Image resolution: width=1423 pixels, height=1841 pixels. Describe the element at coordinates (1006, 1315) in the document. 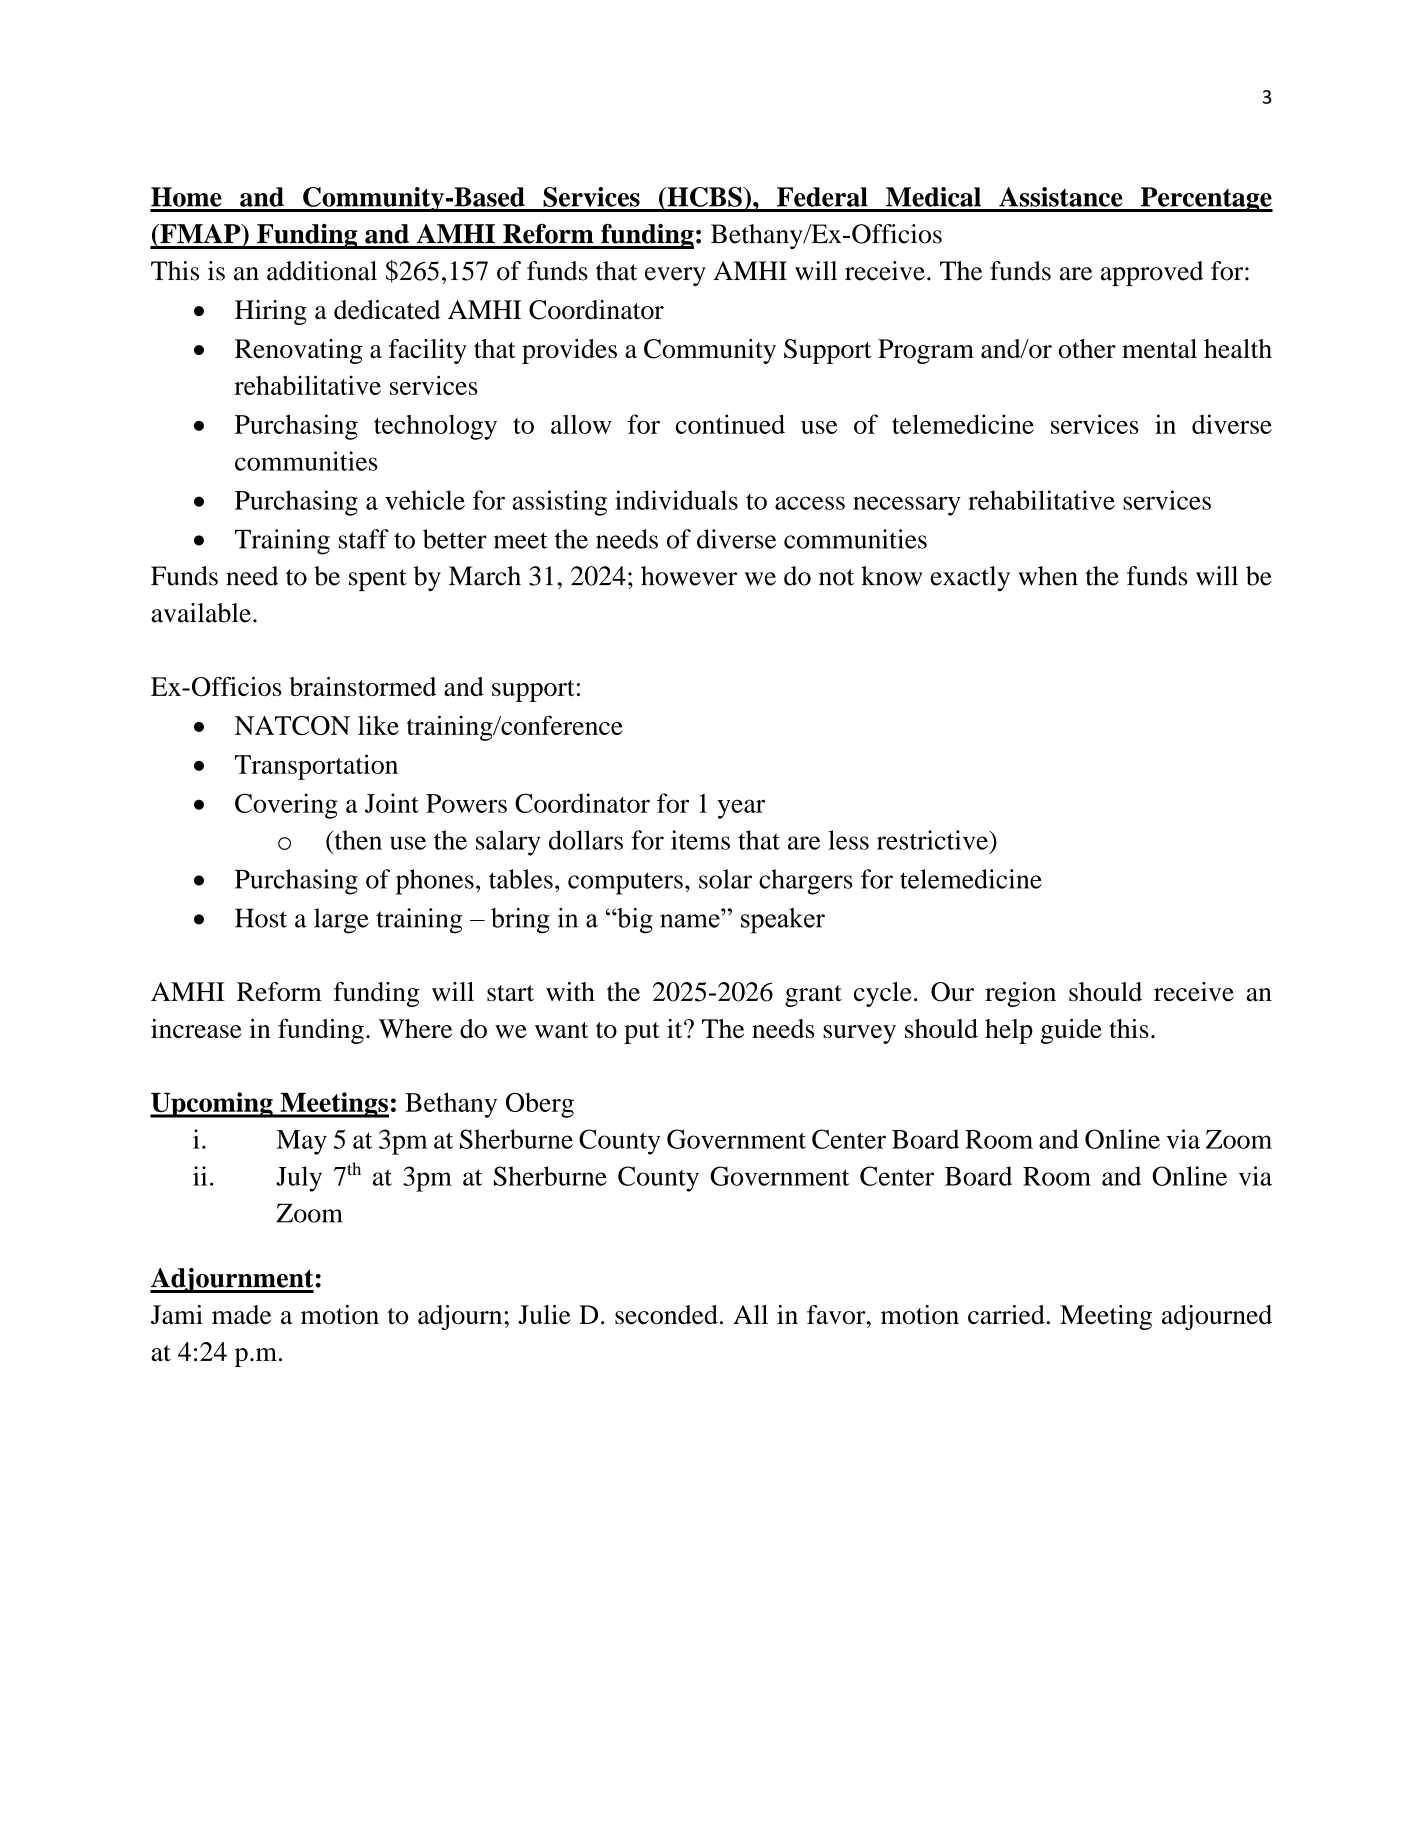

I see `carried` at that location.
